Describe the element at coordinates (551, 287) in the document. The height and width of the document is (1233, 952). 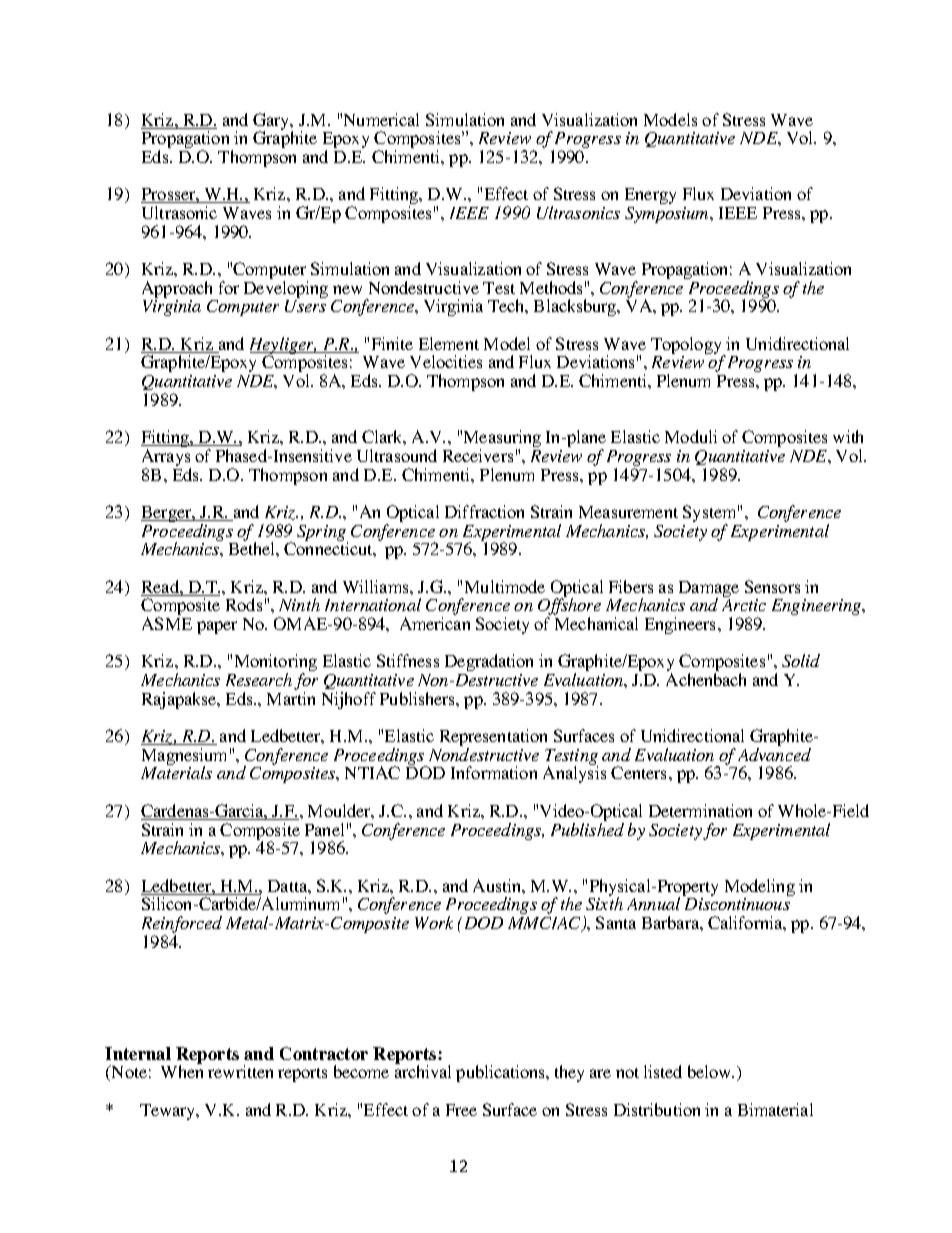
I see `Methods` at that location.
